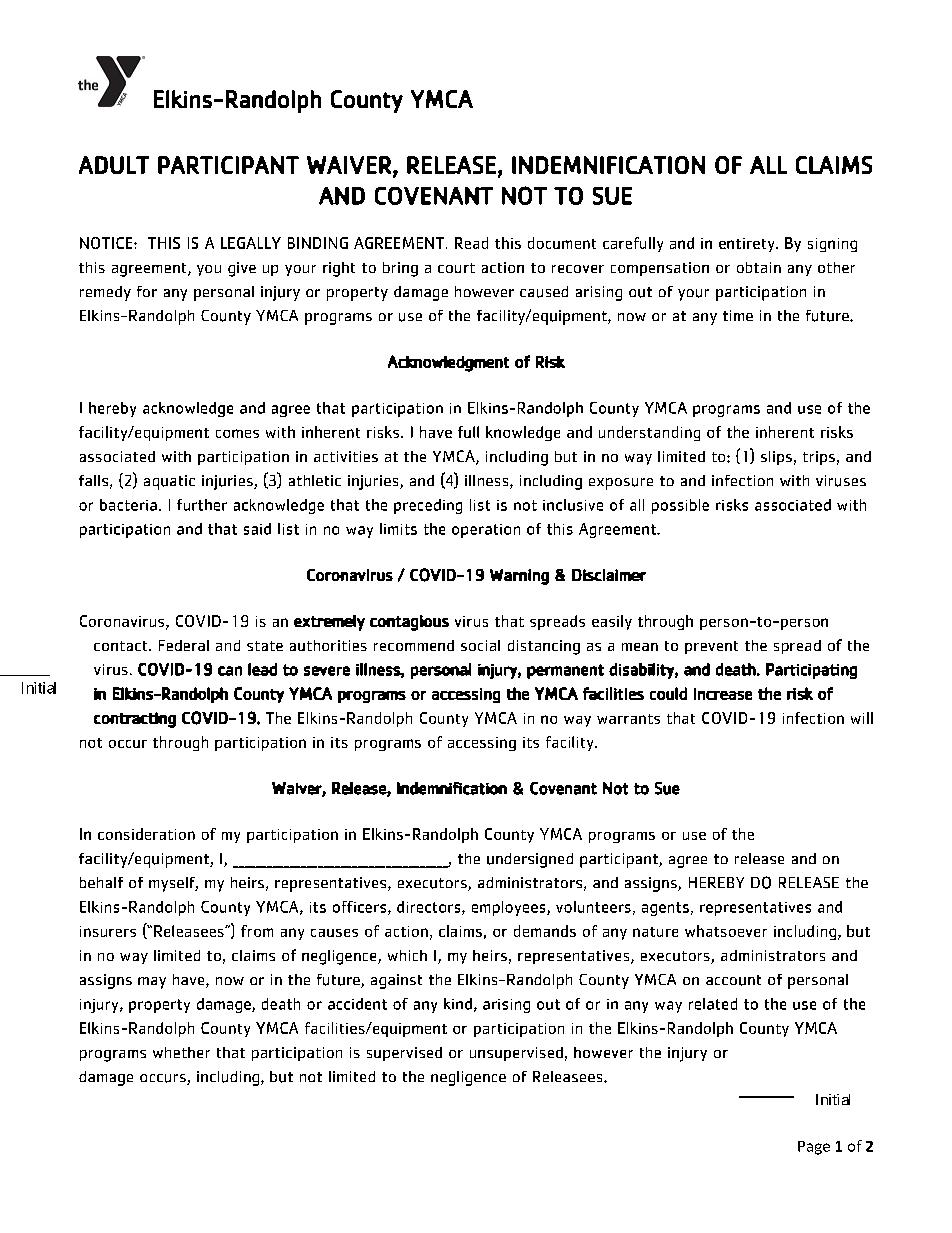 The image size is (952, 1233). Describe the element at coordinates (726, 931) in the page. I see `whatsoever` at that location.
